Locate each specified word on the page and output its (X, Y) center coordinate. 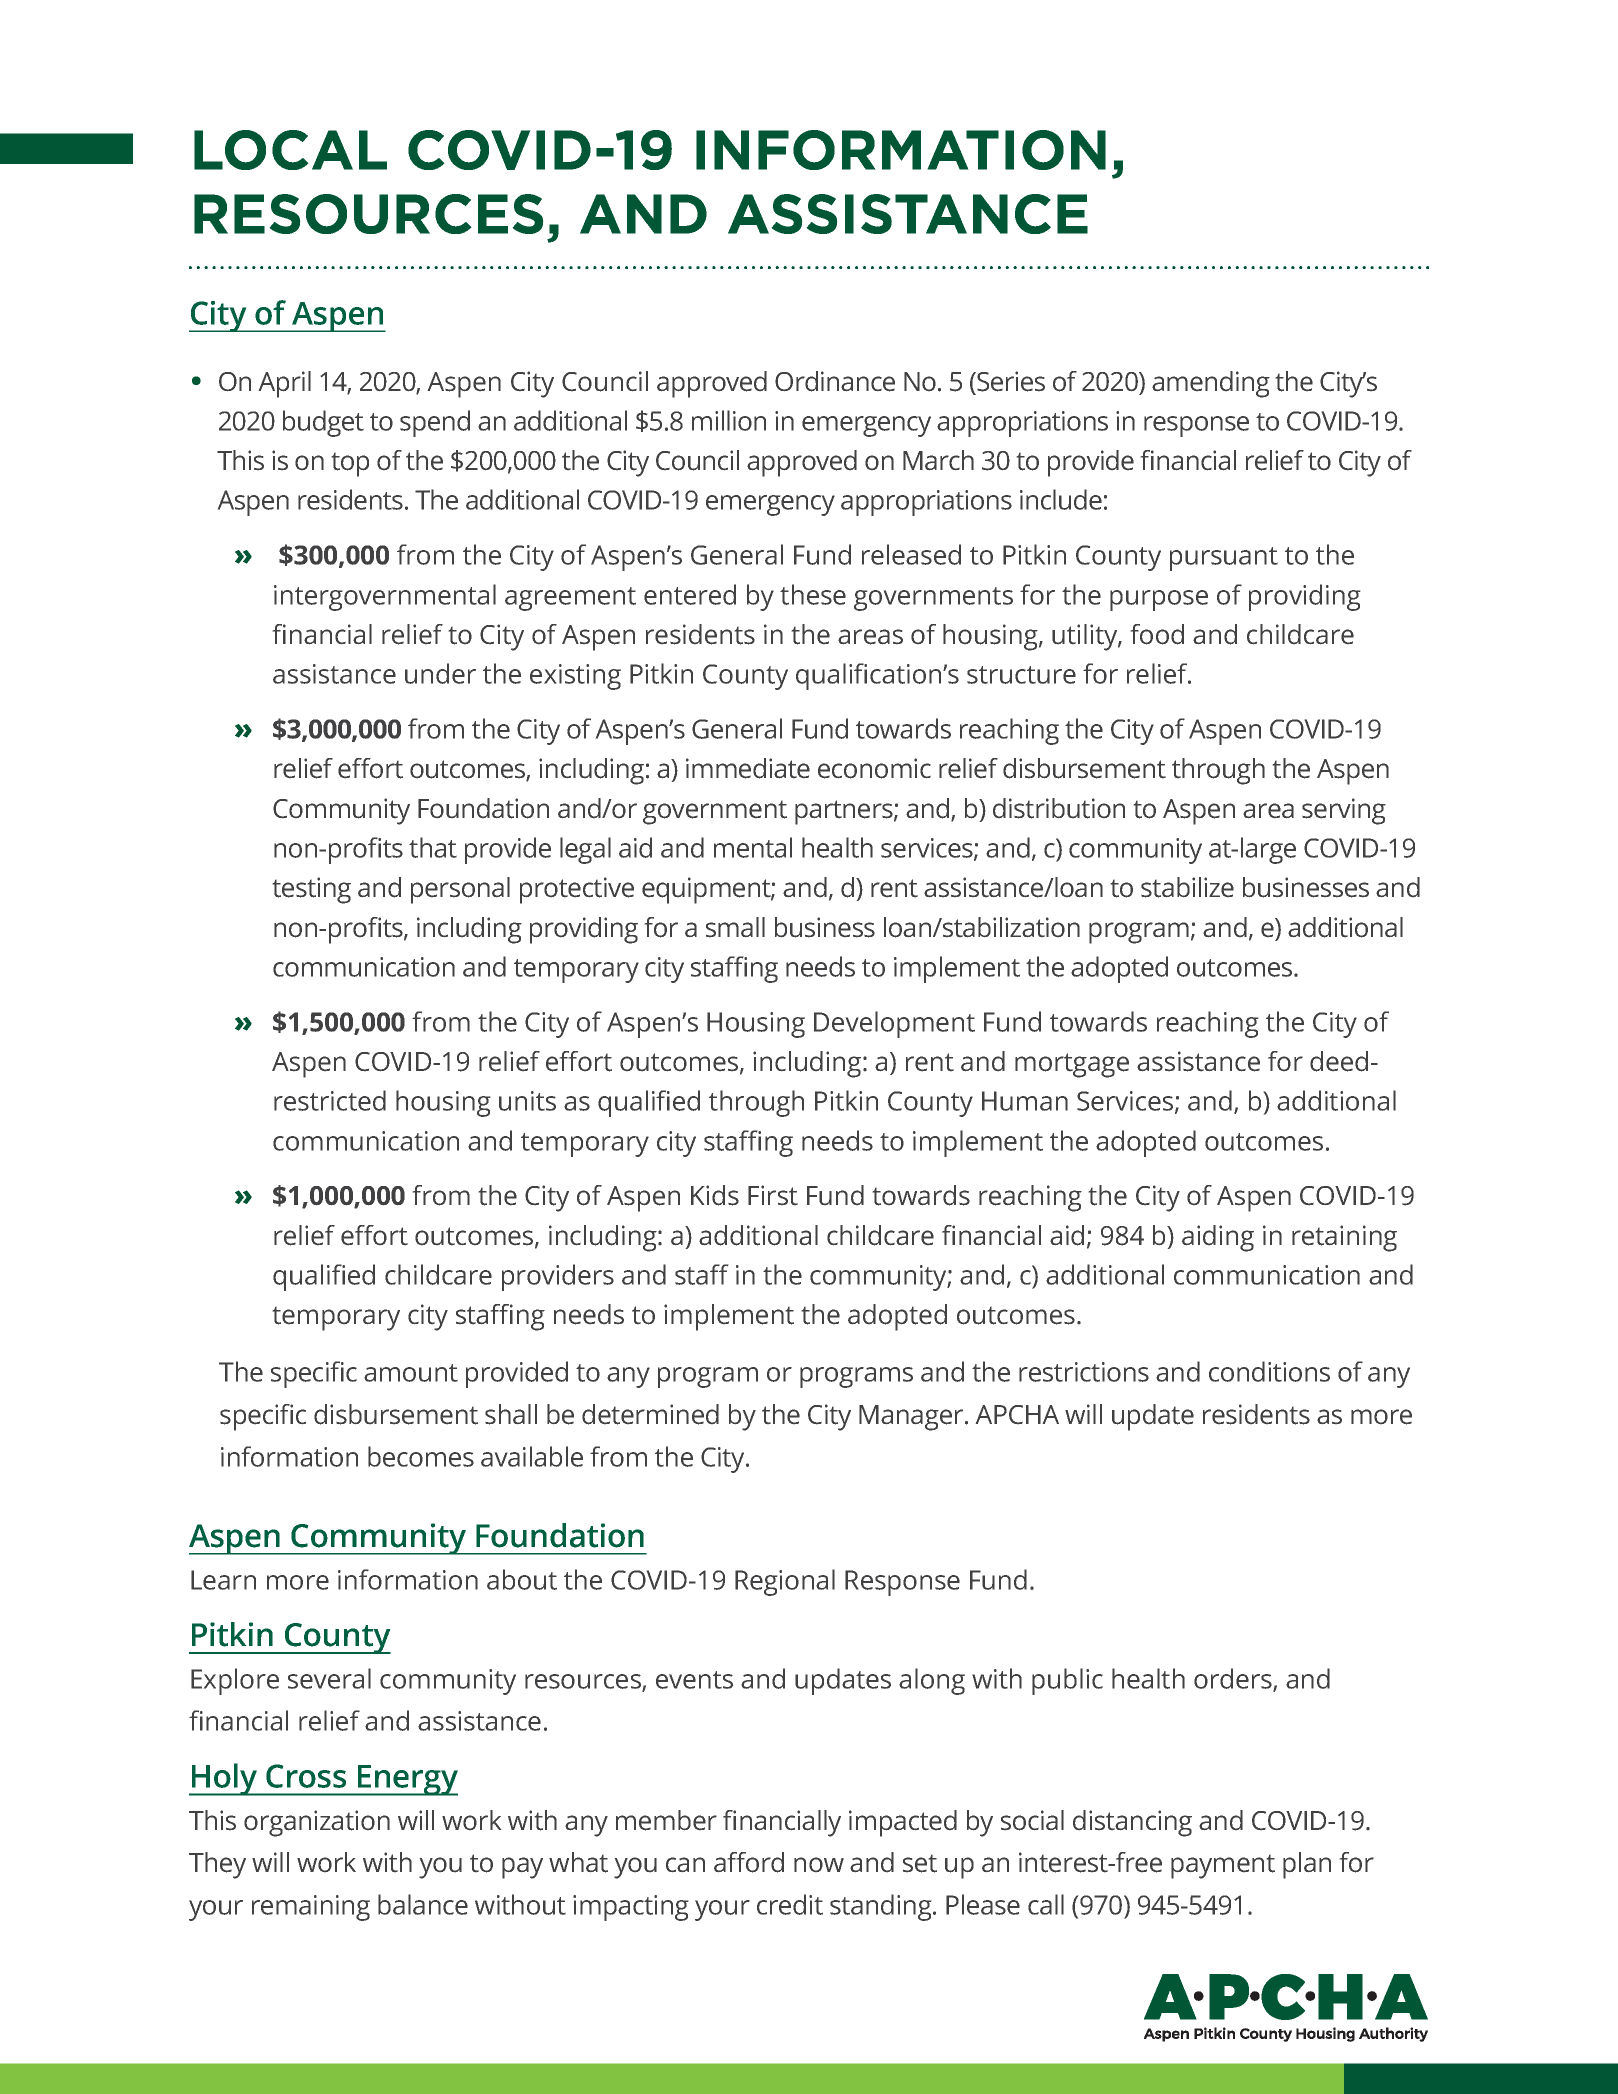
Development (894, 1024)
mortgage (1072, 1065)
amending (1211, 384)
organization (317, 1823)
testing (312, 890)
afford (749, 1862)
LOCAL (290, 150)
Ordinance (835, 381)
